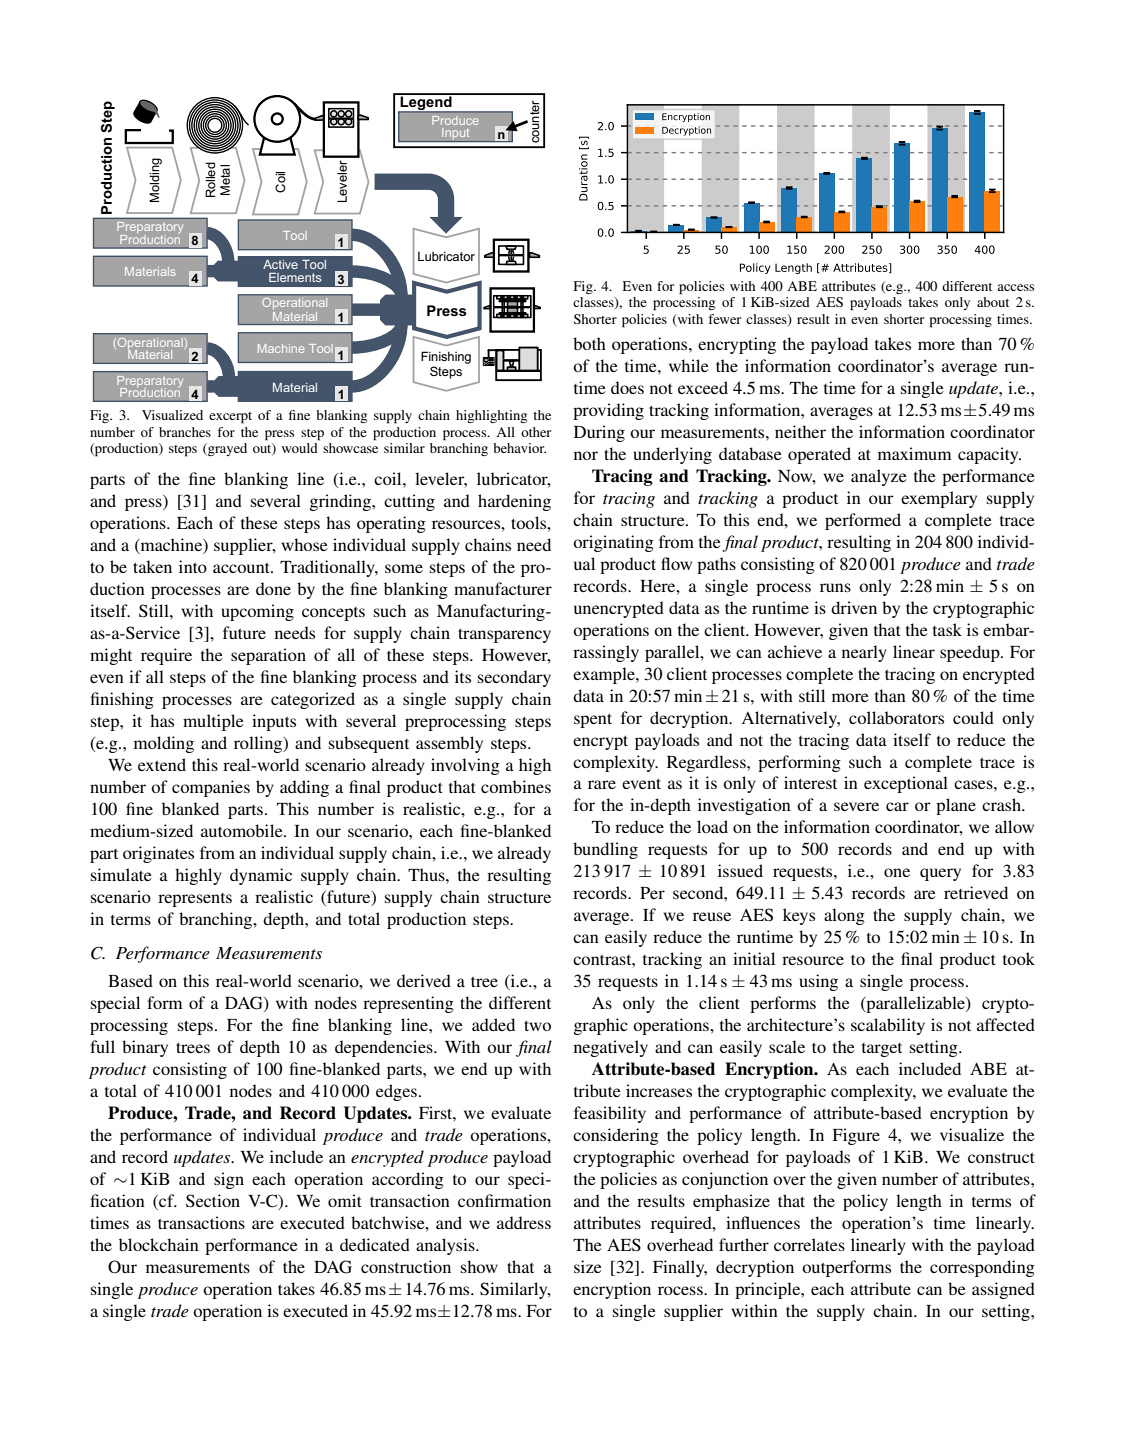  I want to click on about, so click(993, 302).
